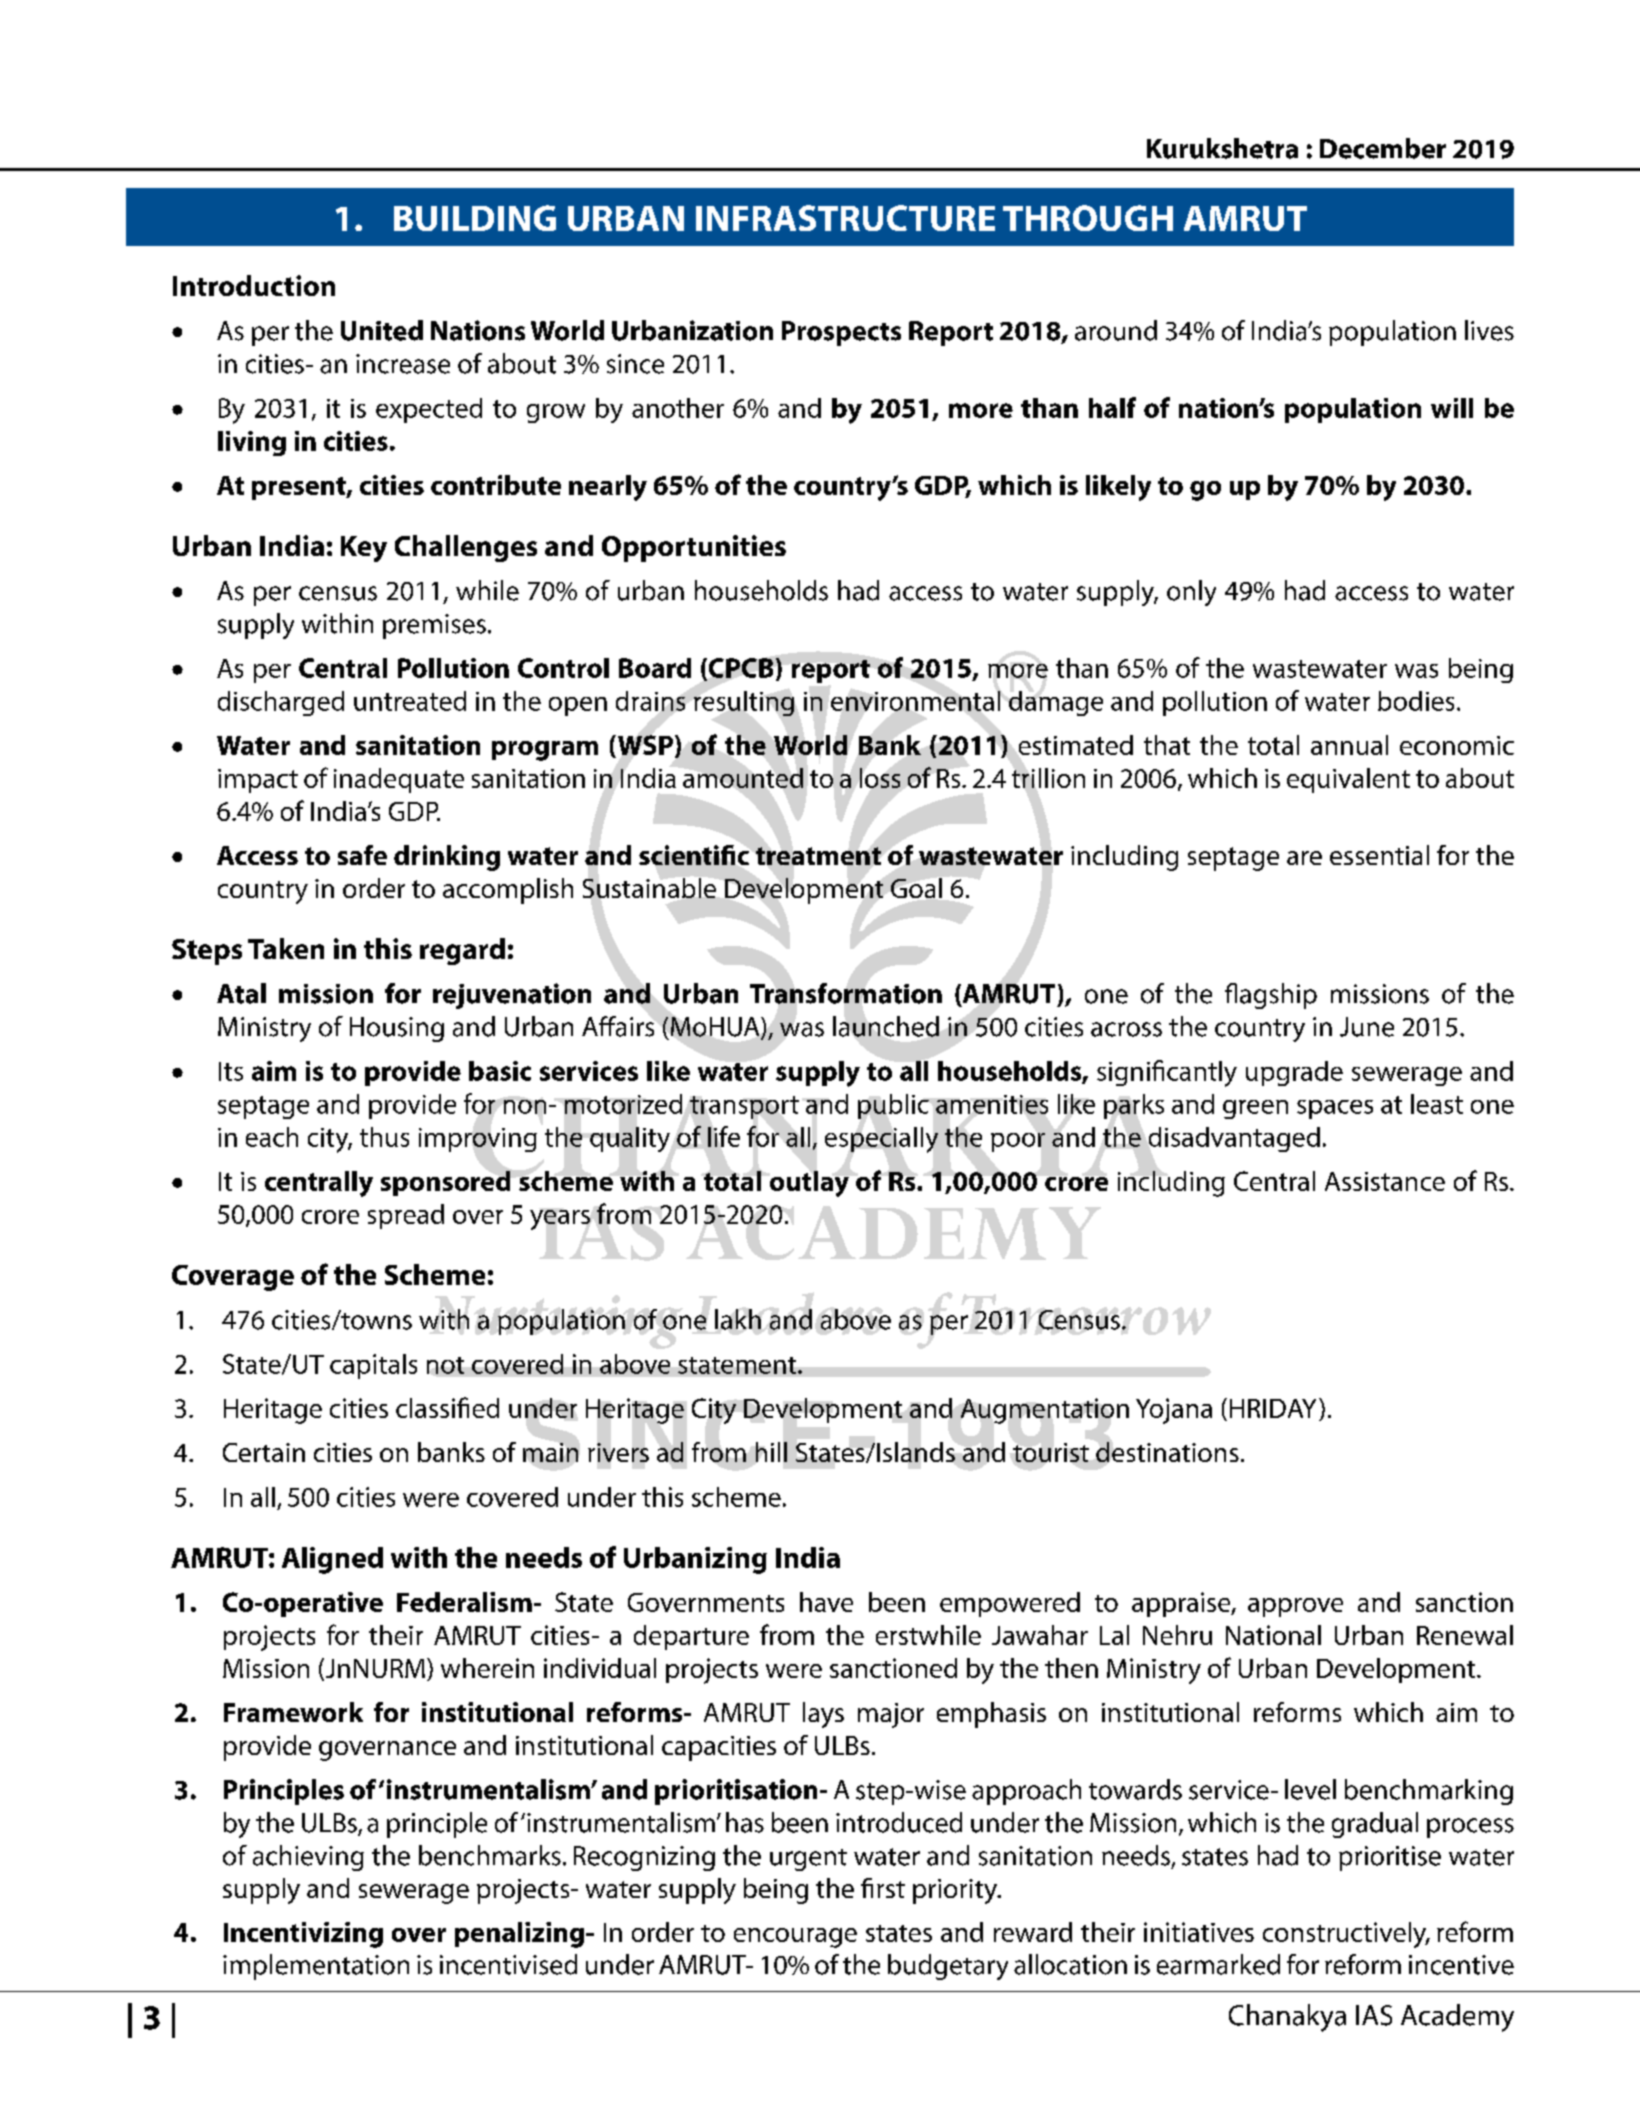 The height and width of the screenshot is (2123, 1640). What do you see at coordinates (434, 626) in the screenshot?
I see `premises` at bounding box center [434, 626].
